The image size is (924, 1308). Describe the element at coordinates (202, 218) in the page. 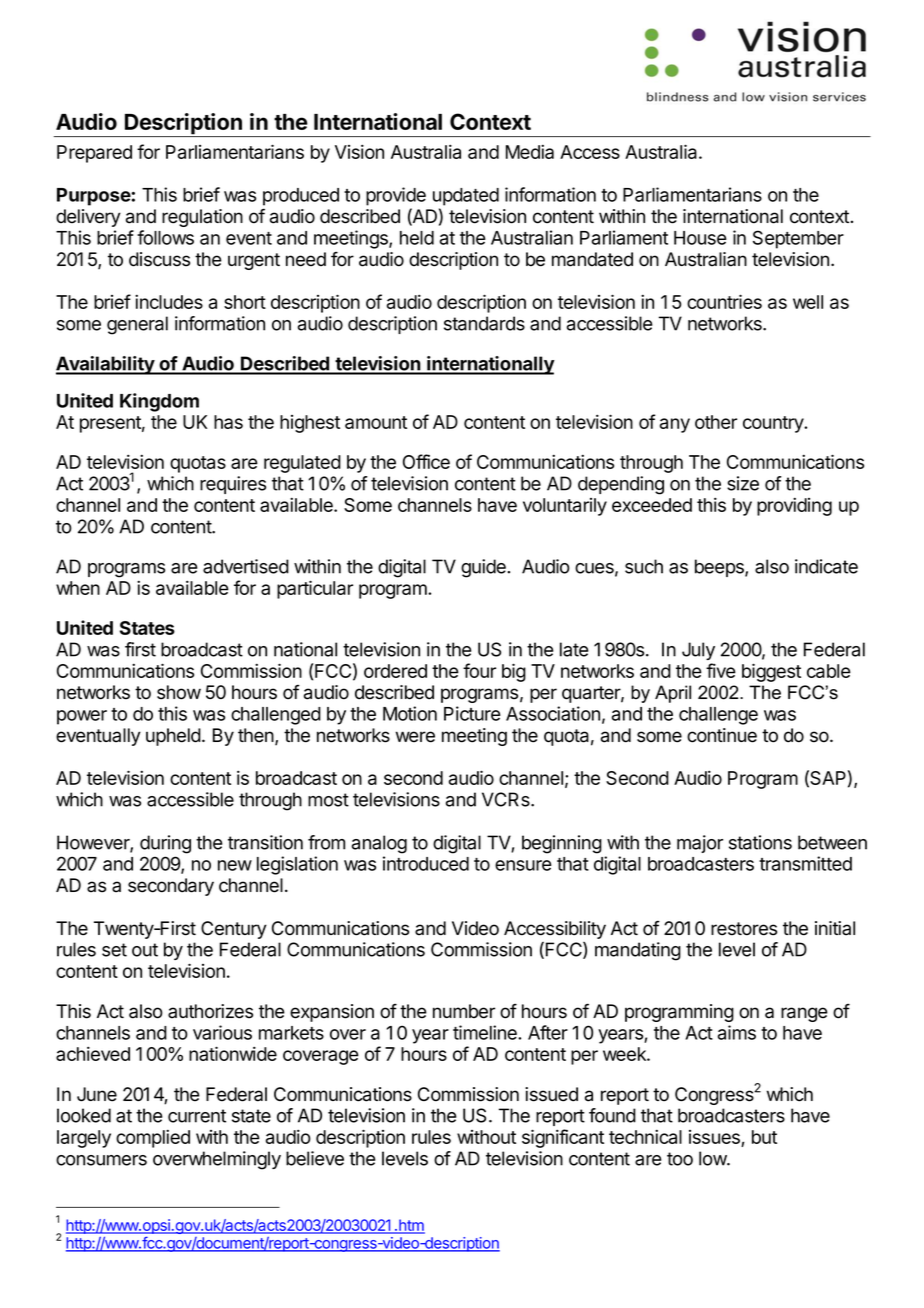

I see `regulation` at that location.
